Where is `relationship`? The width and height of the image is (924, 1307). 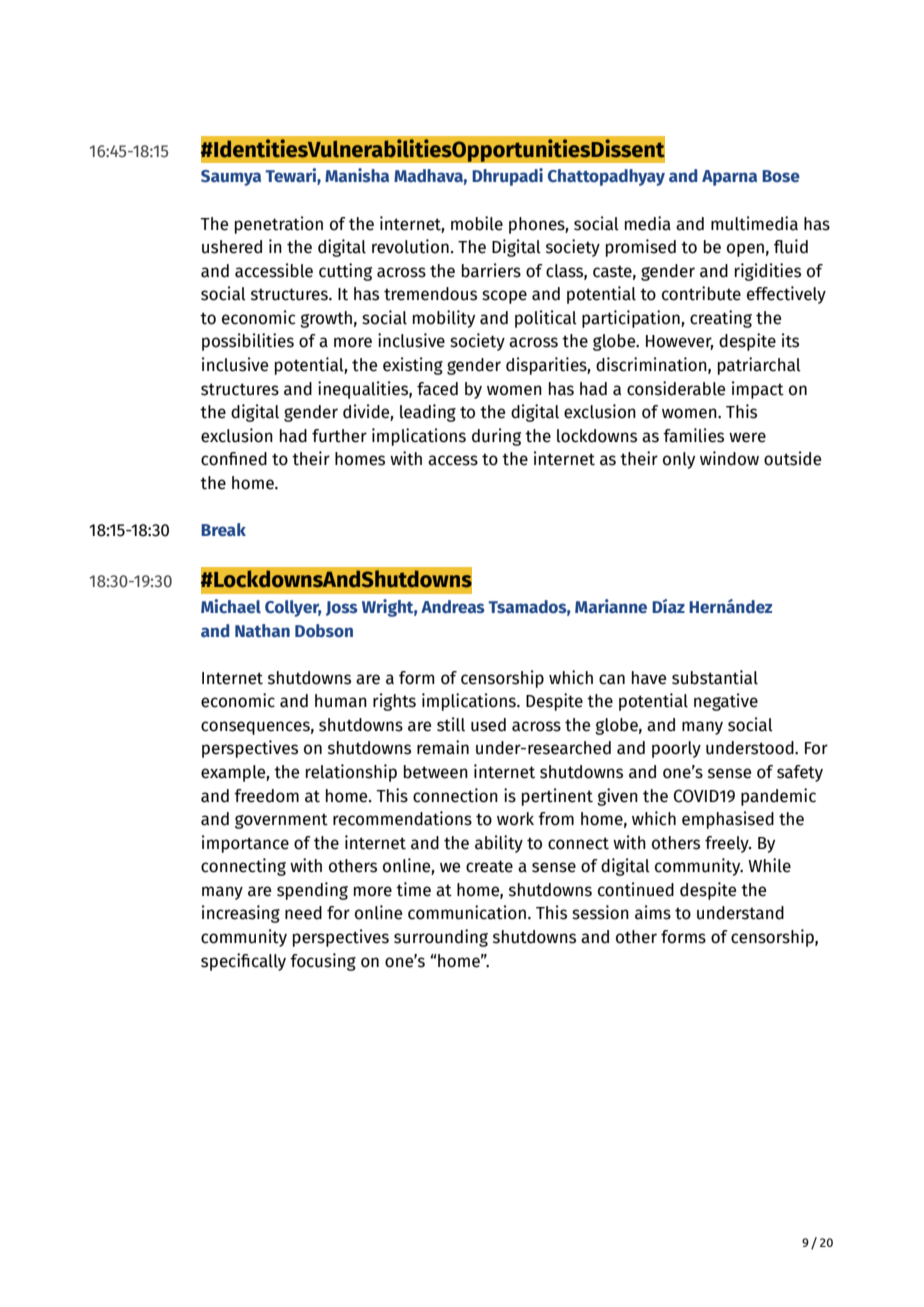 relationship is located at coordinates (351, 773).
